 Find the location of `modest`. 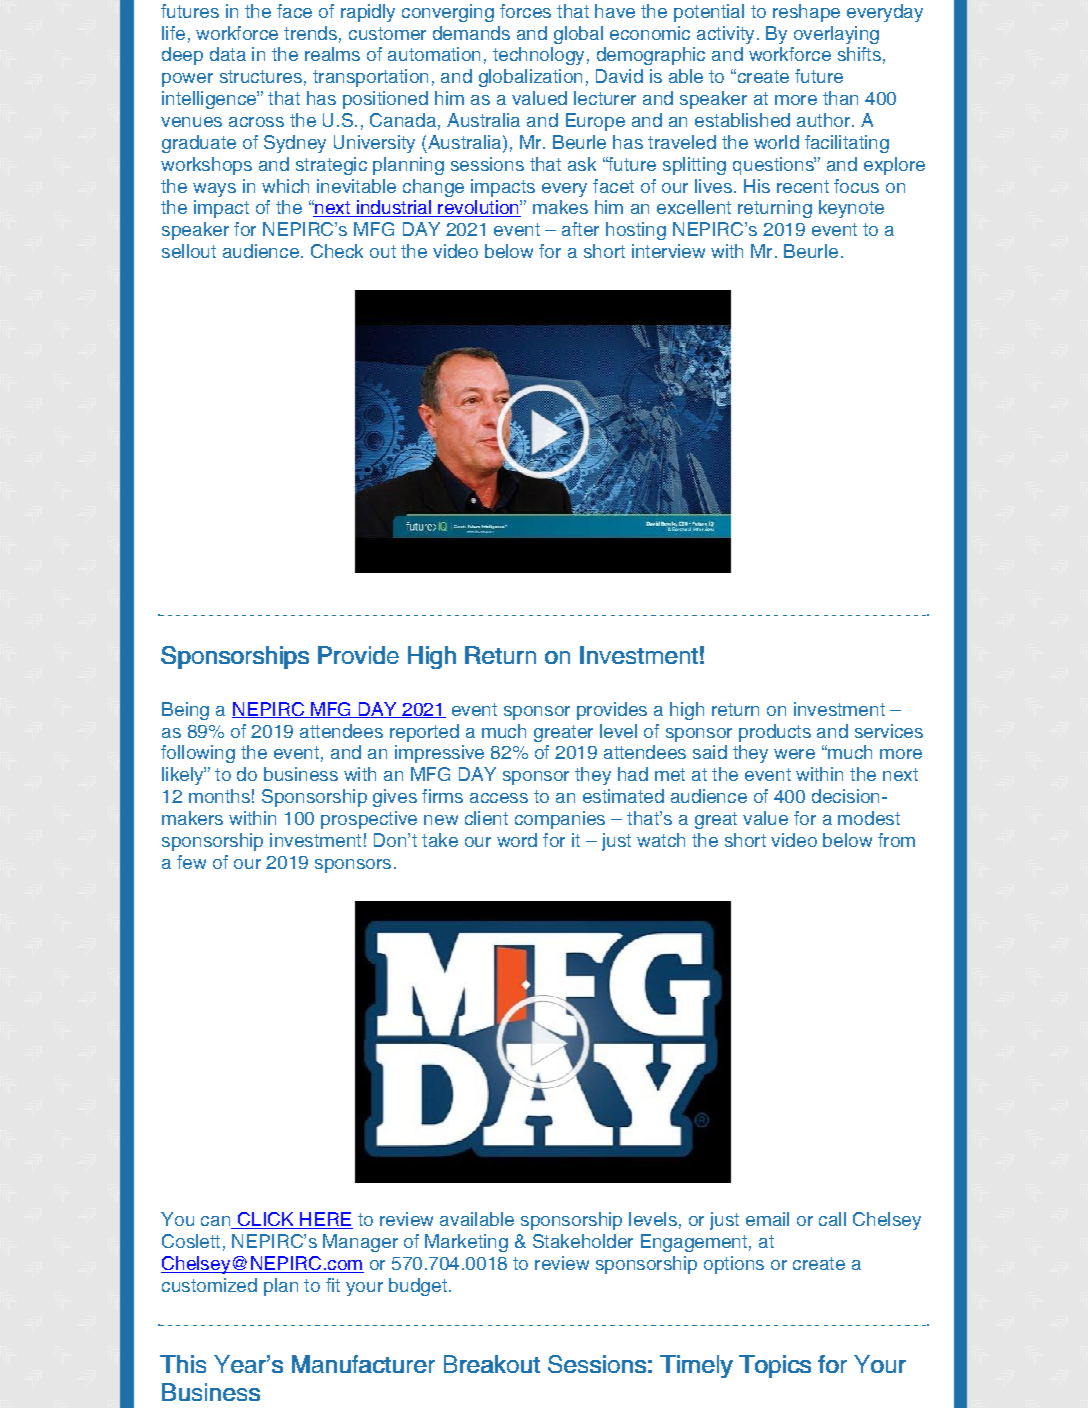

modest is located at coordinates (869, 818).
